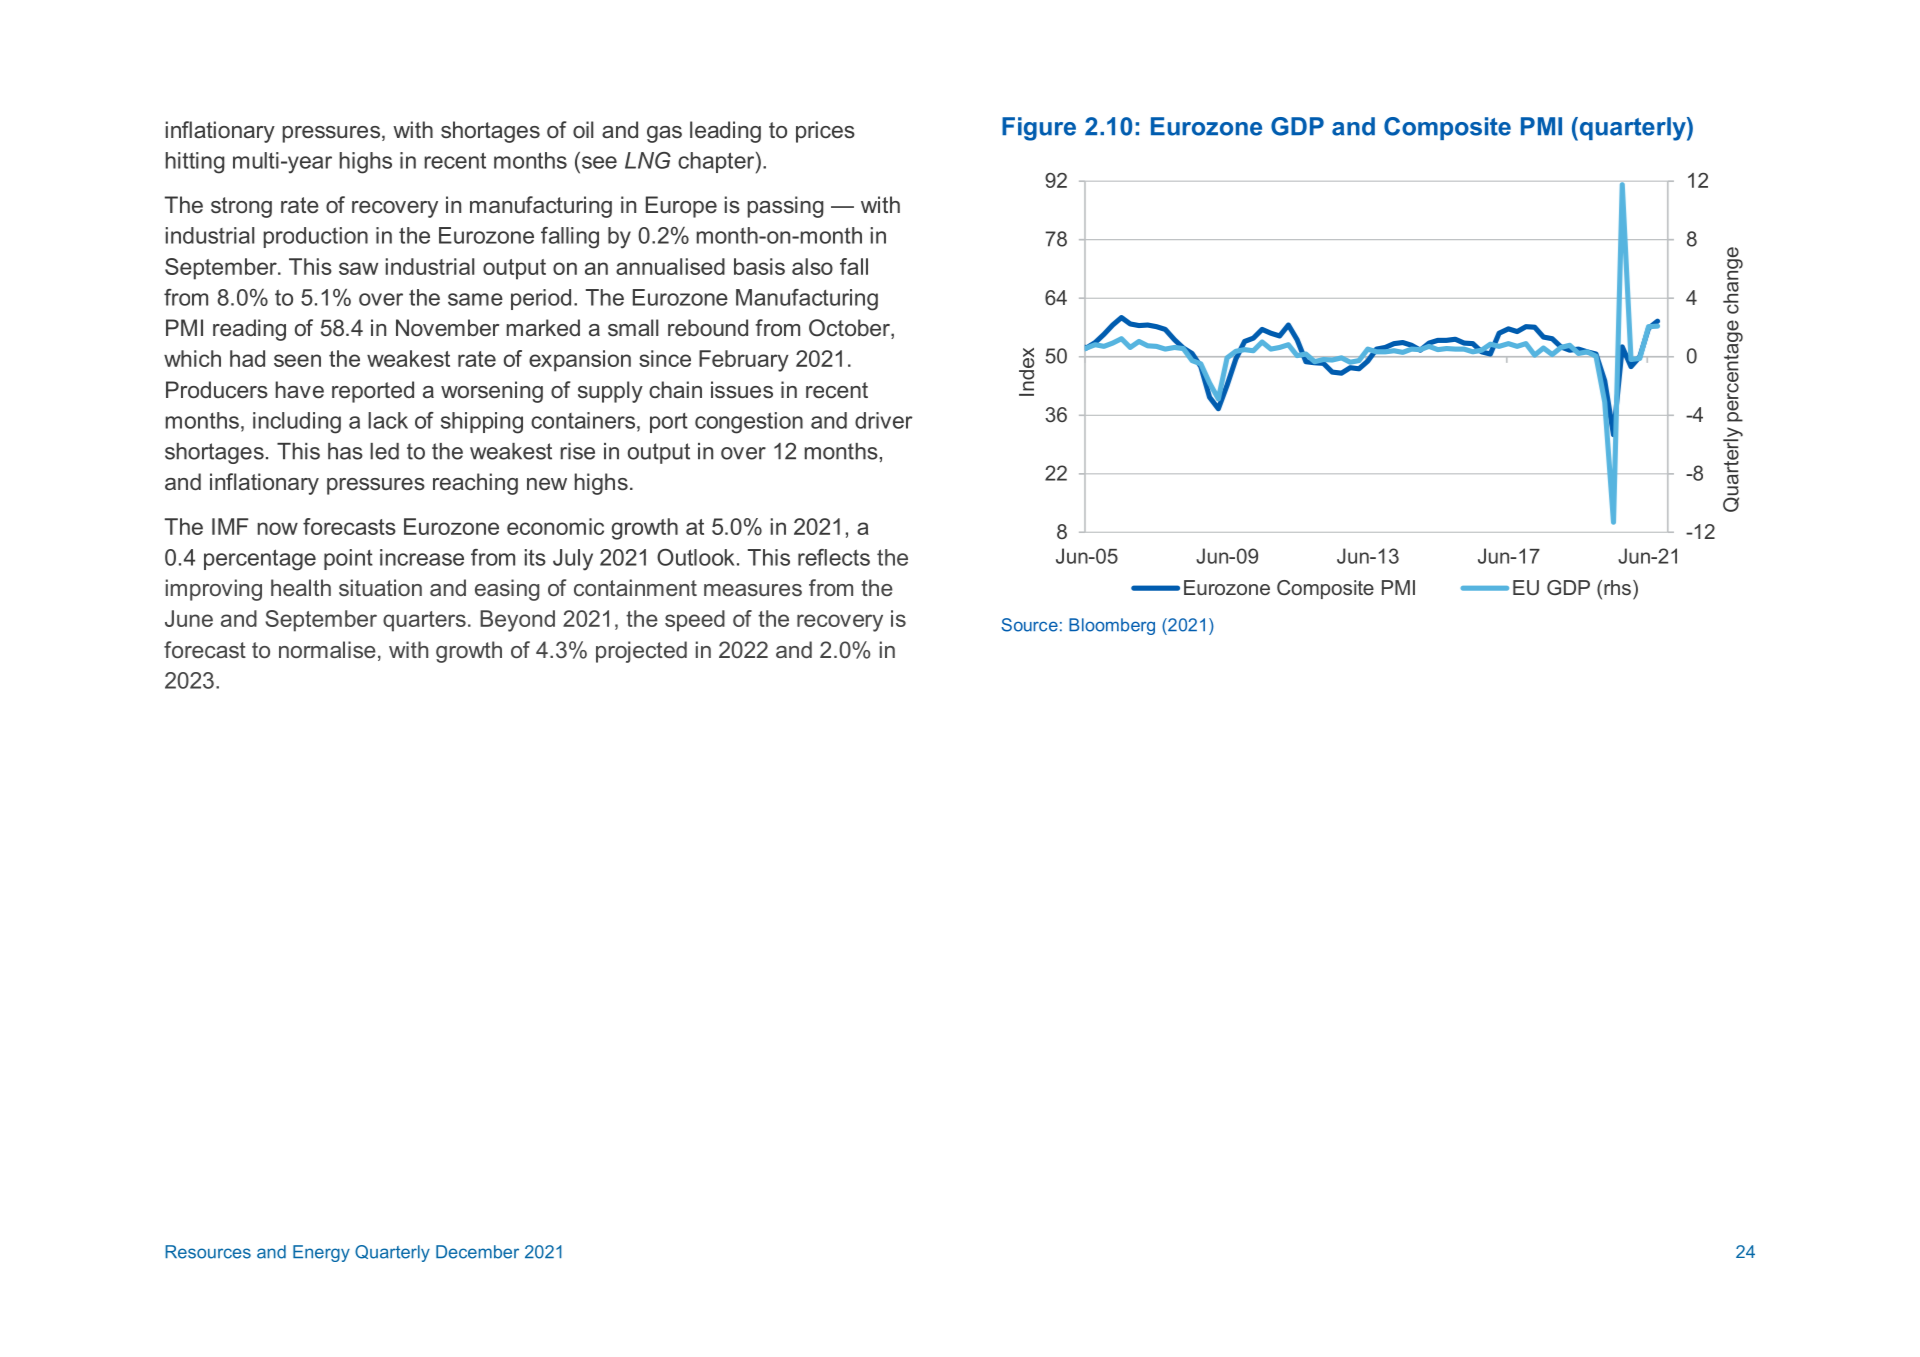 The height and width of the image is (1357, 1920). What do you see at coordinates (825, 132) in the image?
I see `prices` at bounding box center [825, 132].
